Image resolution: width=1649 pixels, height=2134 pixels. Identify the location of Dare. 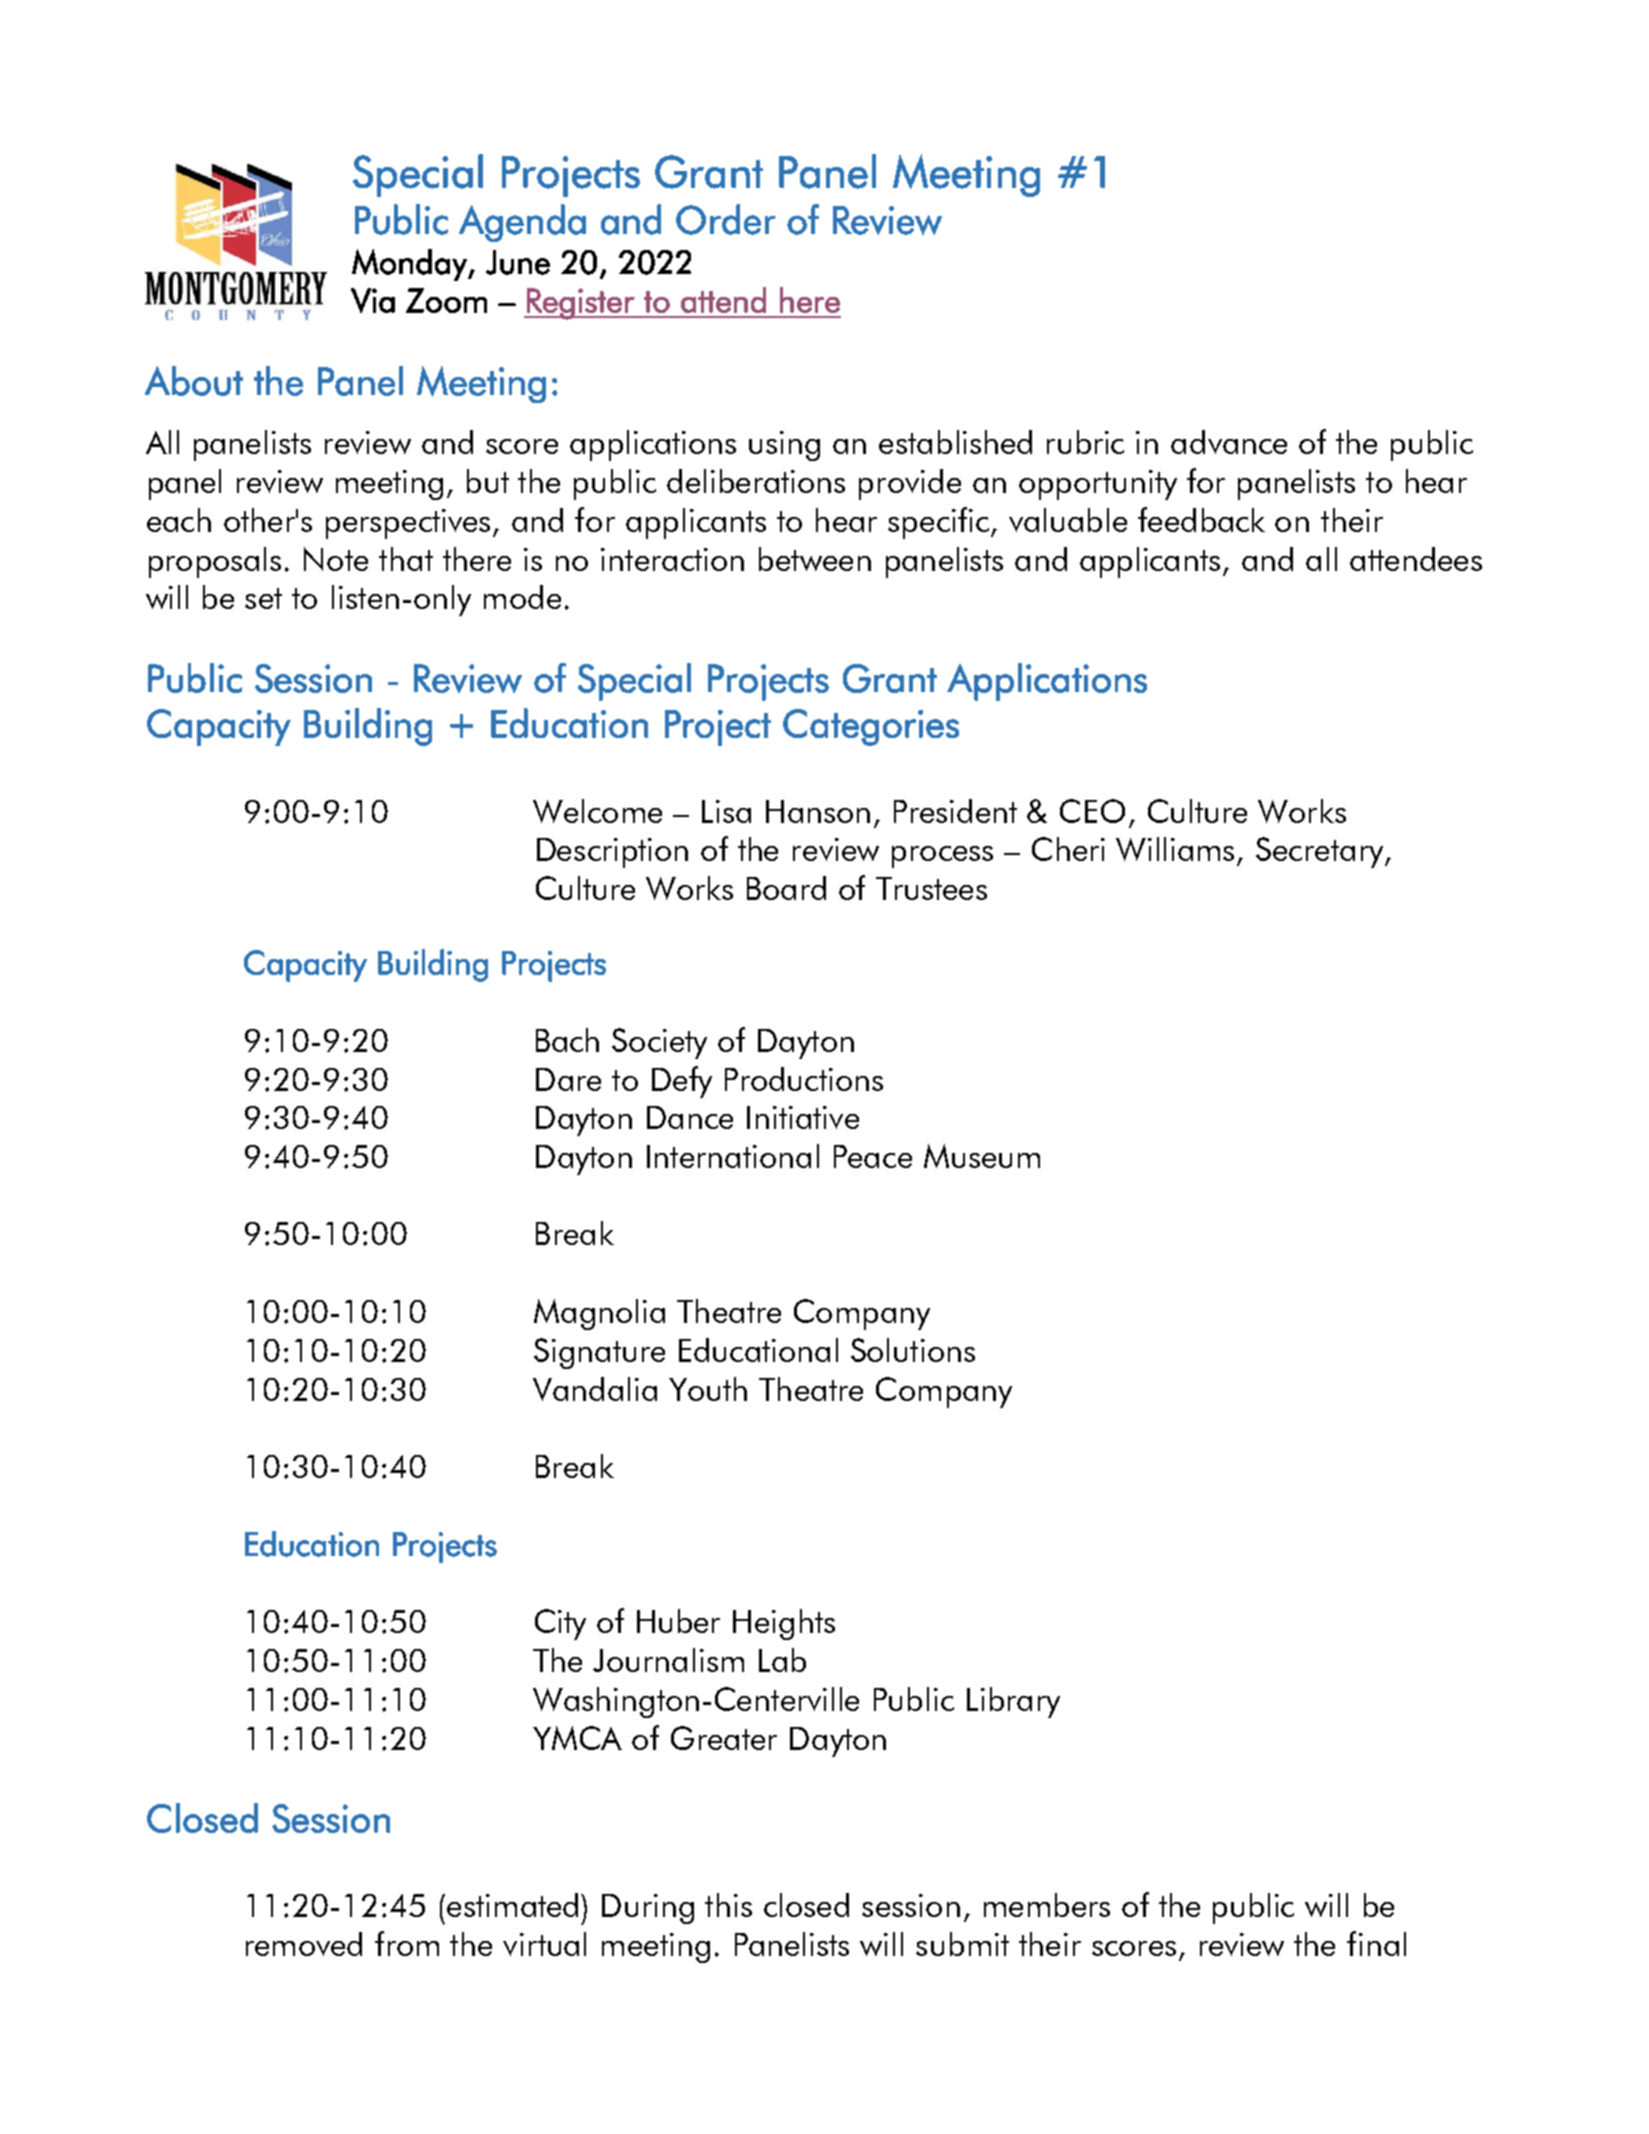
(568, 1079).
